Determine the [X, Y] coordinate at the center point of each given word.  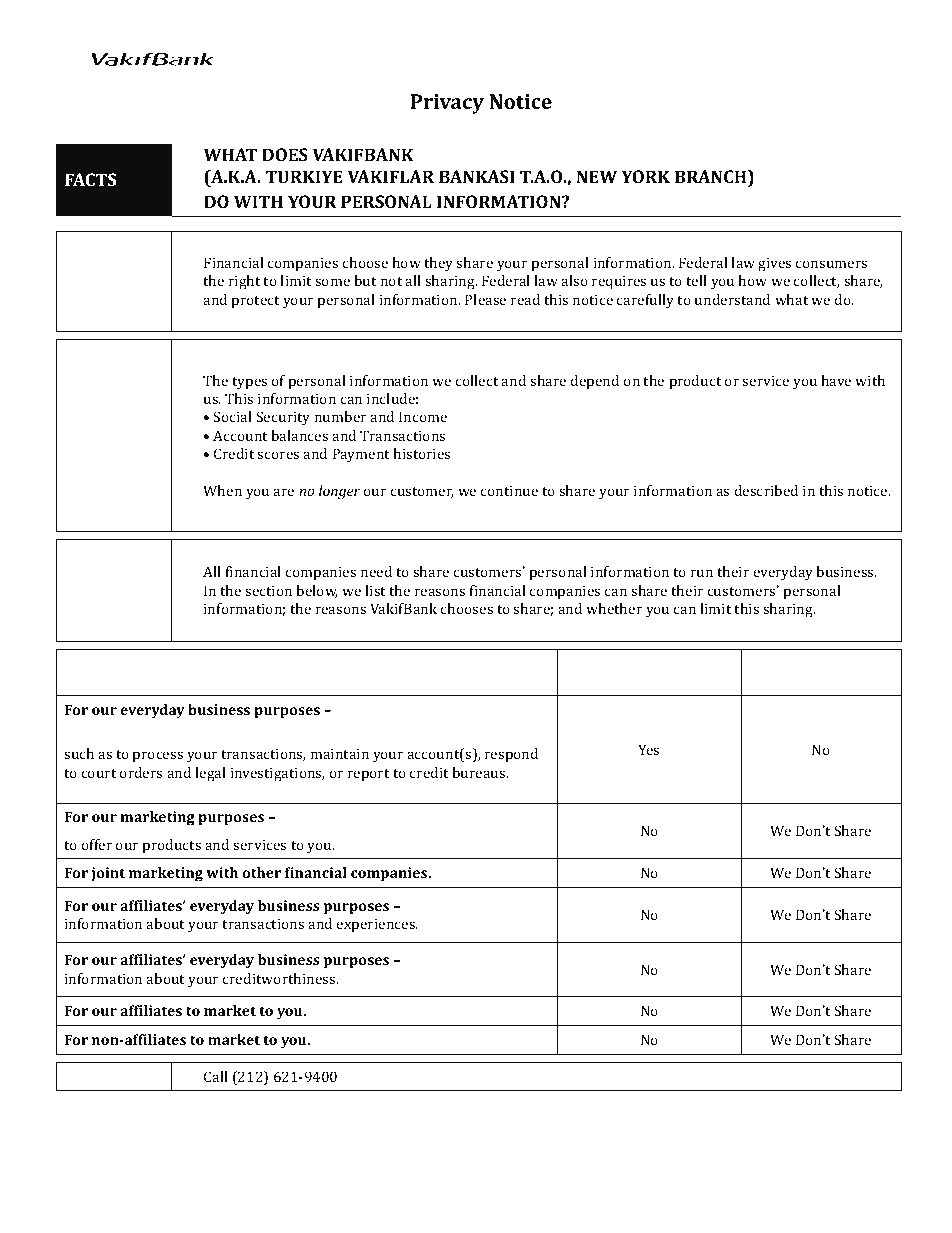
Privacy [447, 104]
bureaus [480, 772]
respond [511, 755]
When [222, 490]
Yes [648, 749]
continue [509, 491]
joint [108, 874]
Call [216, 1076]
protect [255, 302]
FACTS [90, 179]
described [766, 490]
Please [485, 299]
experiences [377, 926]
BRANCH [712, 176]
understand [732, 299]
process [158, 757]
